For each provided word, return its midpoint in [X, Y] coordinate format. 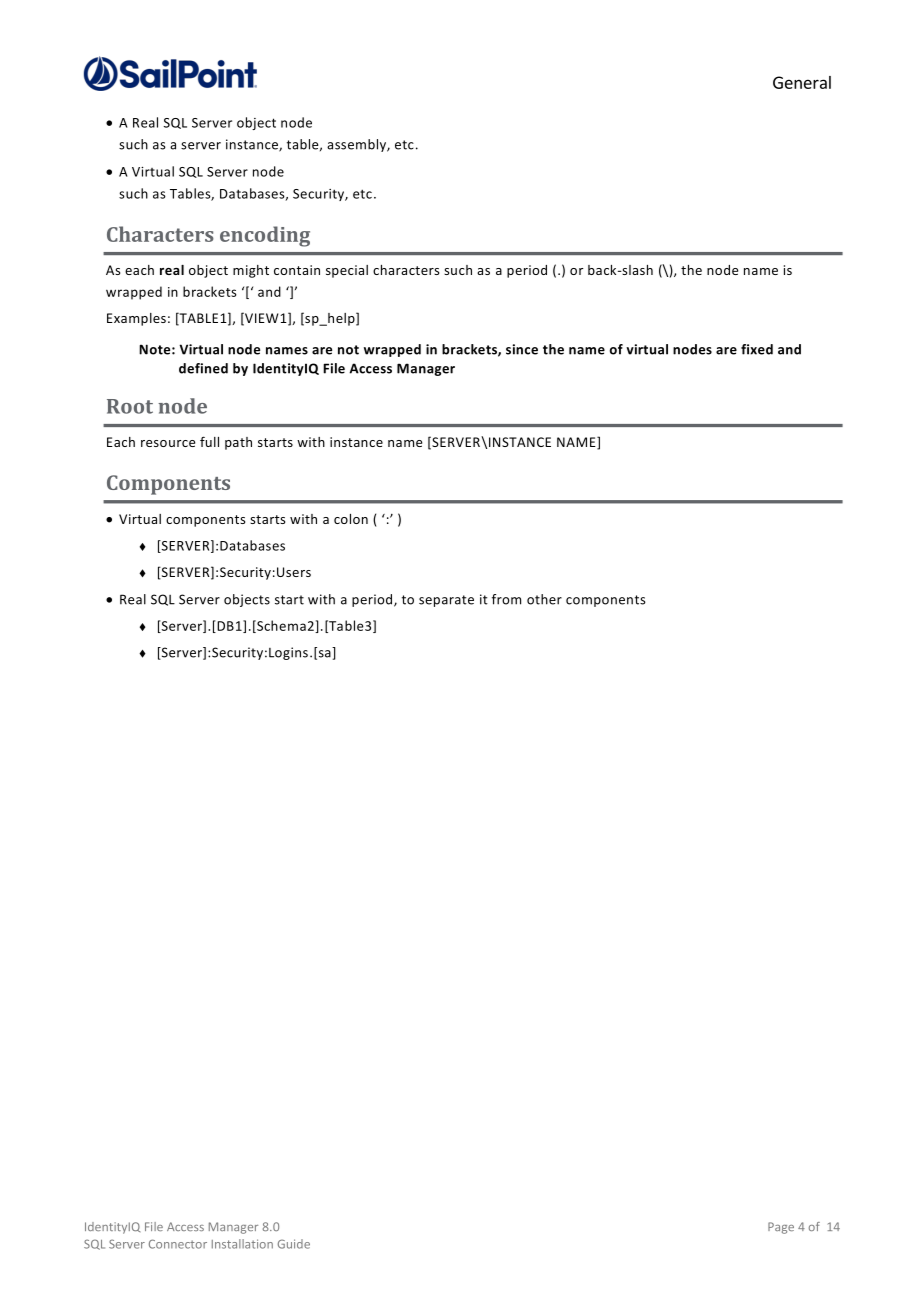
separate [446, 601]
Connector [178, 1244]
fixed [757, 349]
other [544, 599]
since [522, 349]
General [802, 82]
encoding [265, 236]
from [506, 599]
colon [351, 519]
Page [781, 1228]
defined [203, 368]
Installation [242, 1244]
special [347, 271]
